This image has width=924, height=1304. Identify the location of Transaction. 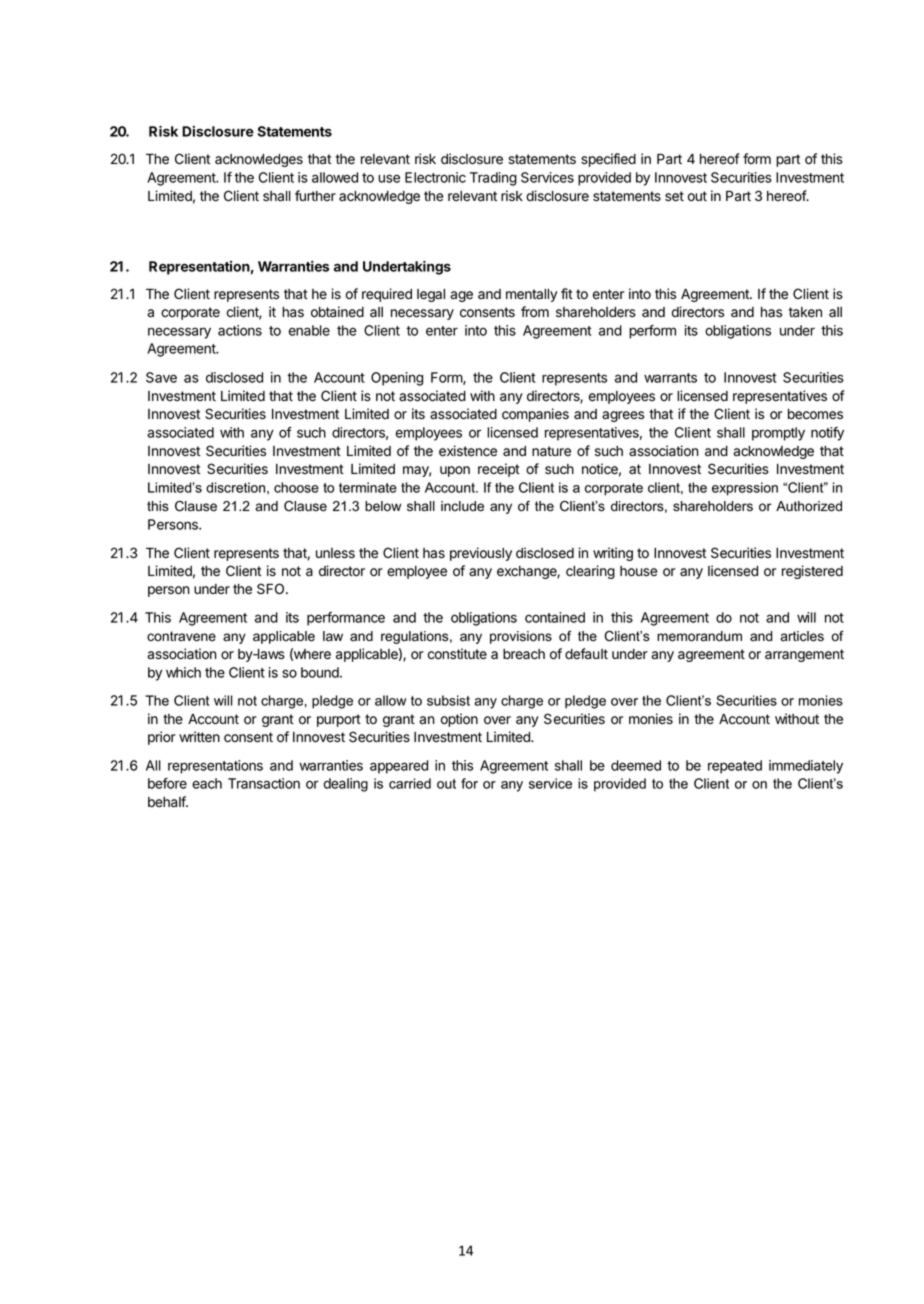
(264, 783).
